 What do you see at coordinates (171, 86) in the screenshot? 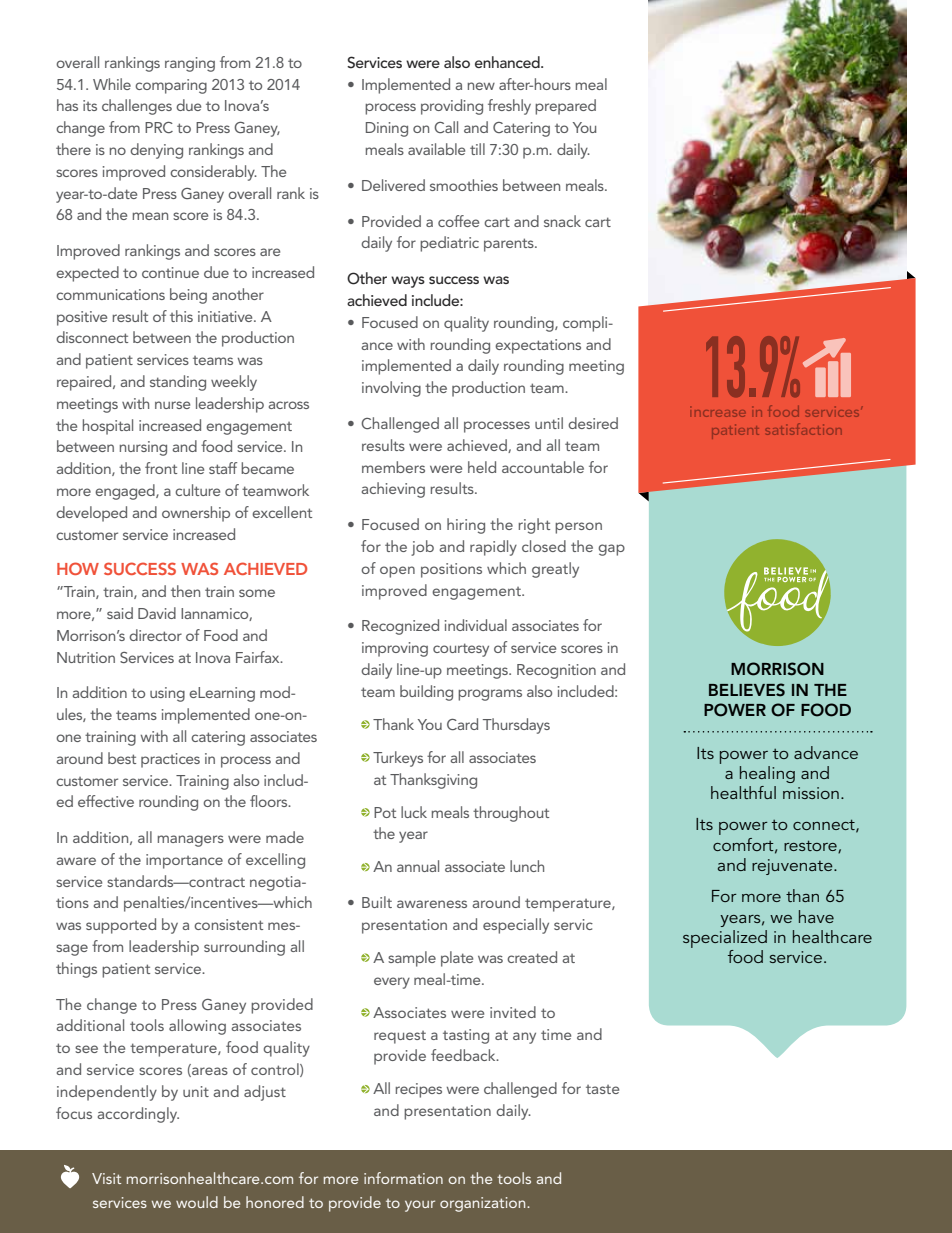
I see `comparing` at bounding box center [171, 86].
